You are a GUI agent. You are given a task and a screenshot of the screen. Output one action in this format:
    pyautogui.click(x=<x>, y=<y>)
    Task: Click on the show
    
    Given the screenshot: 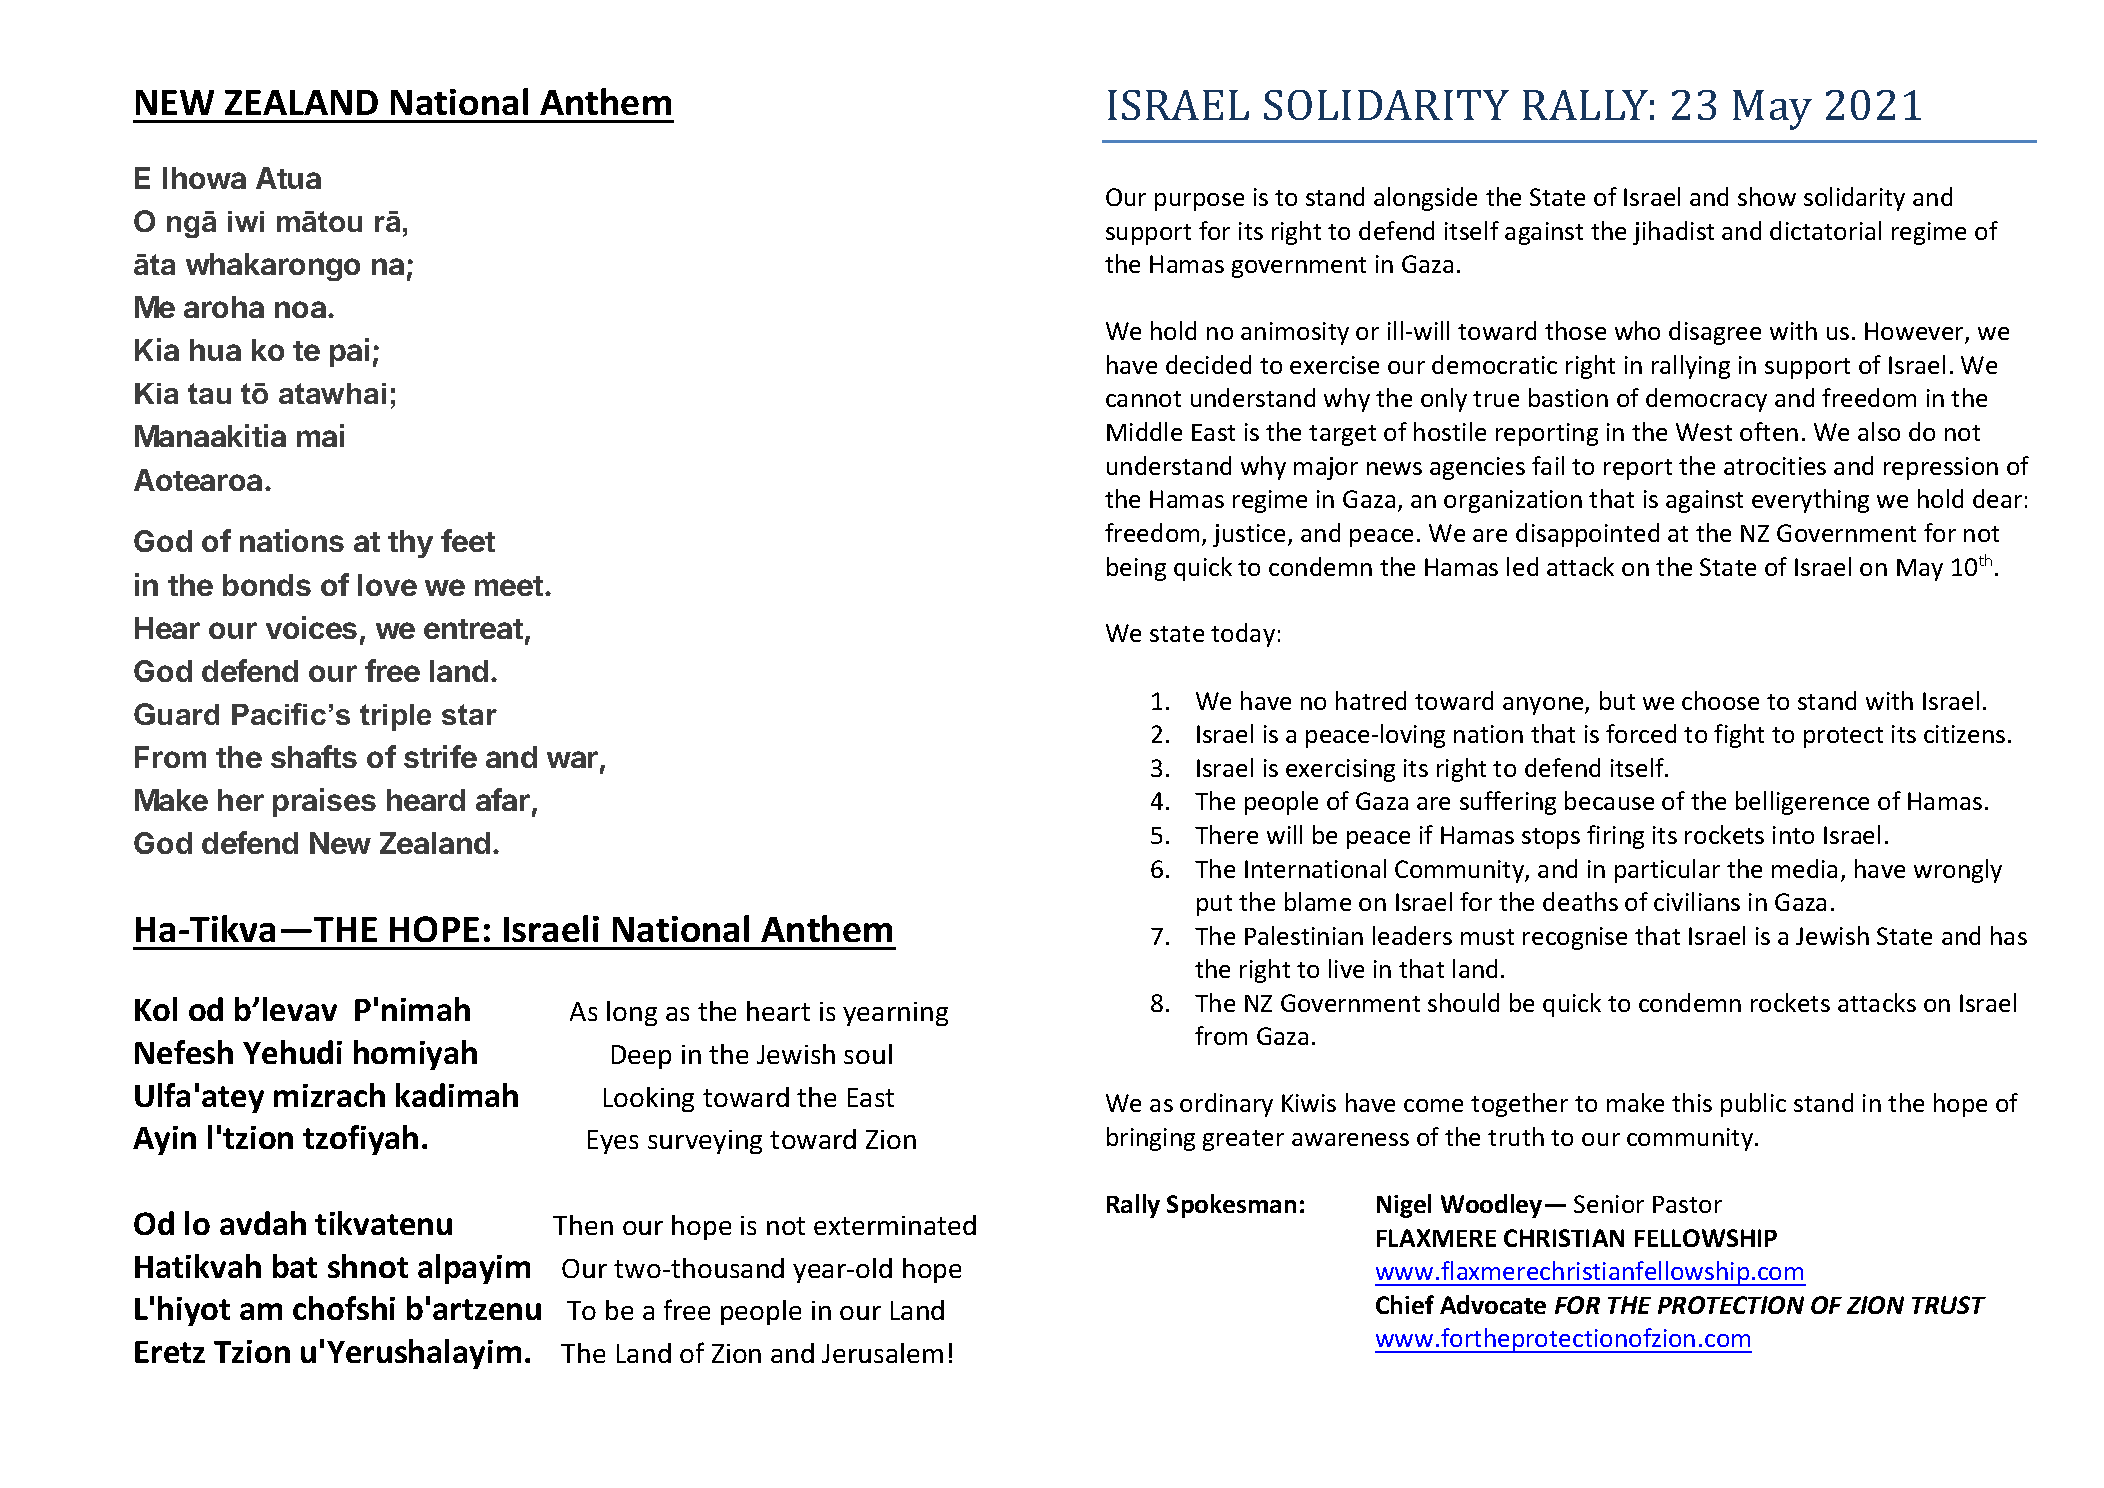 What is the action you would take?
    pyautogui.click(x=1767, y=196)
